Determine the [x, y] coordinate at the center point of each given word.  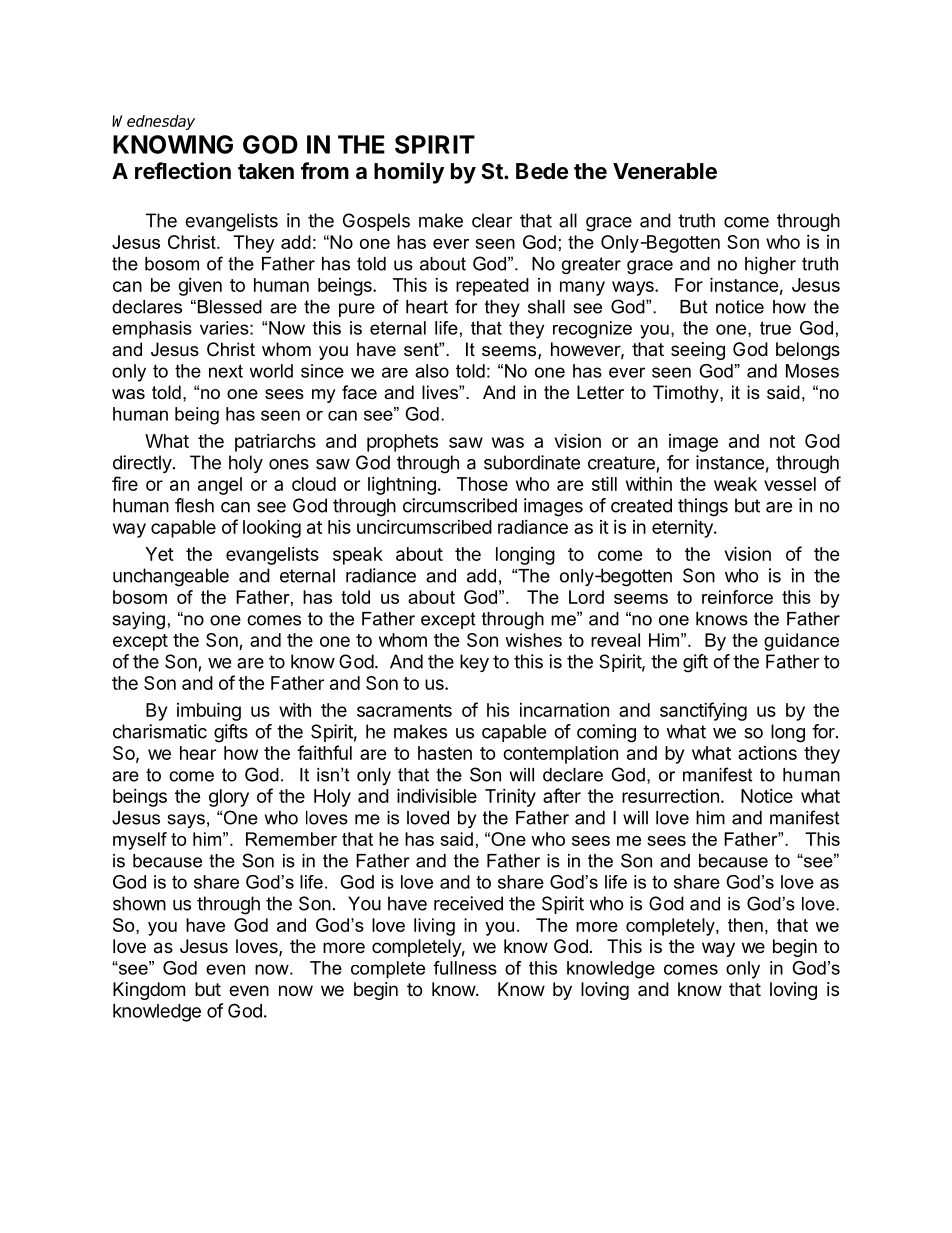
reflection [183, 171]
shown [139, 903]
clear [492, 220]
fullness [465, 968]
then [745, 925]
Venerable [665, 171]
